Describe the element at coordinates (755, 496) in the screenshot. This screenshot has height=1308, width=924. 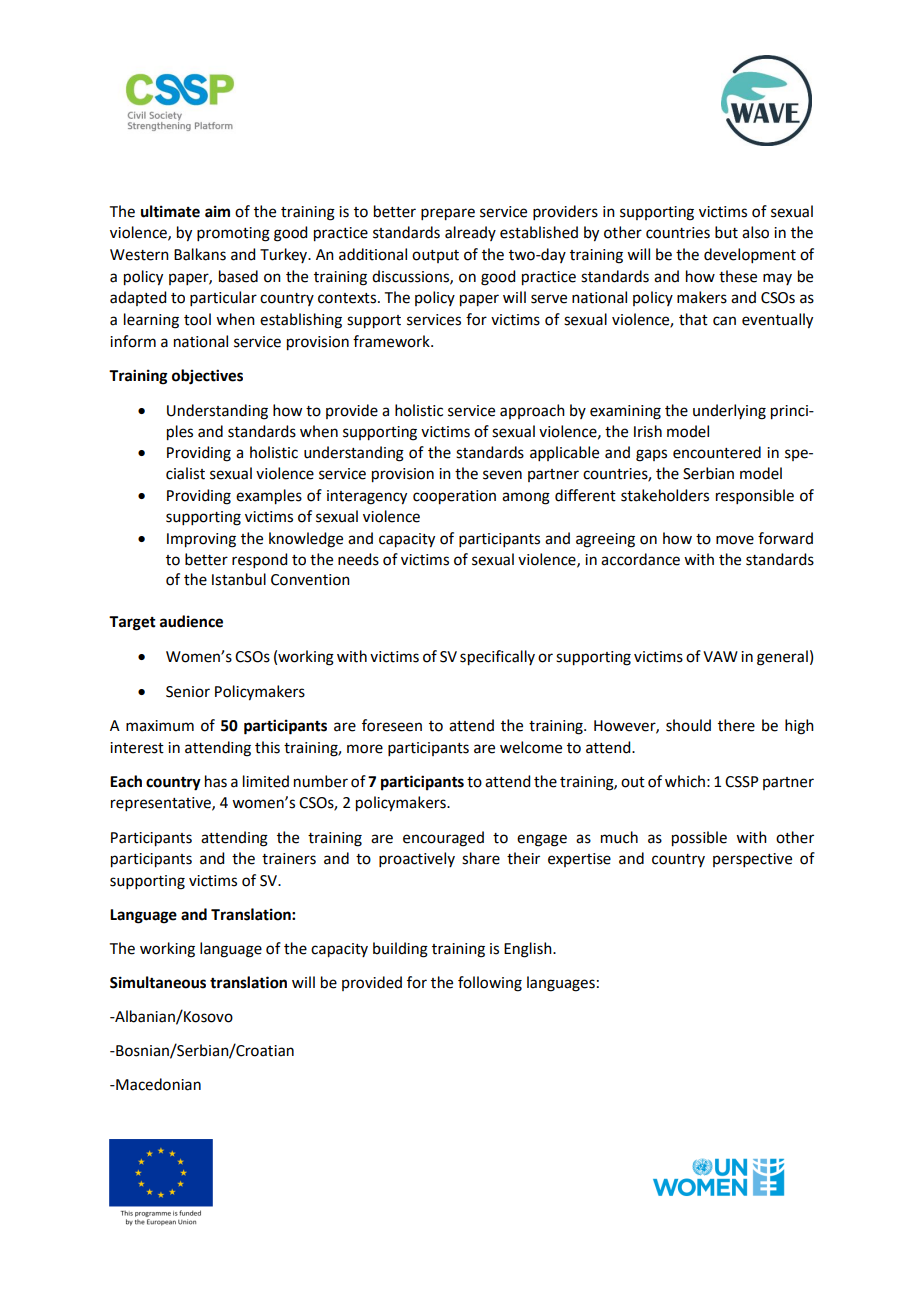
I see `responsible` at that location.
